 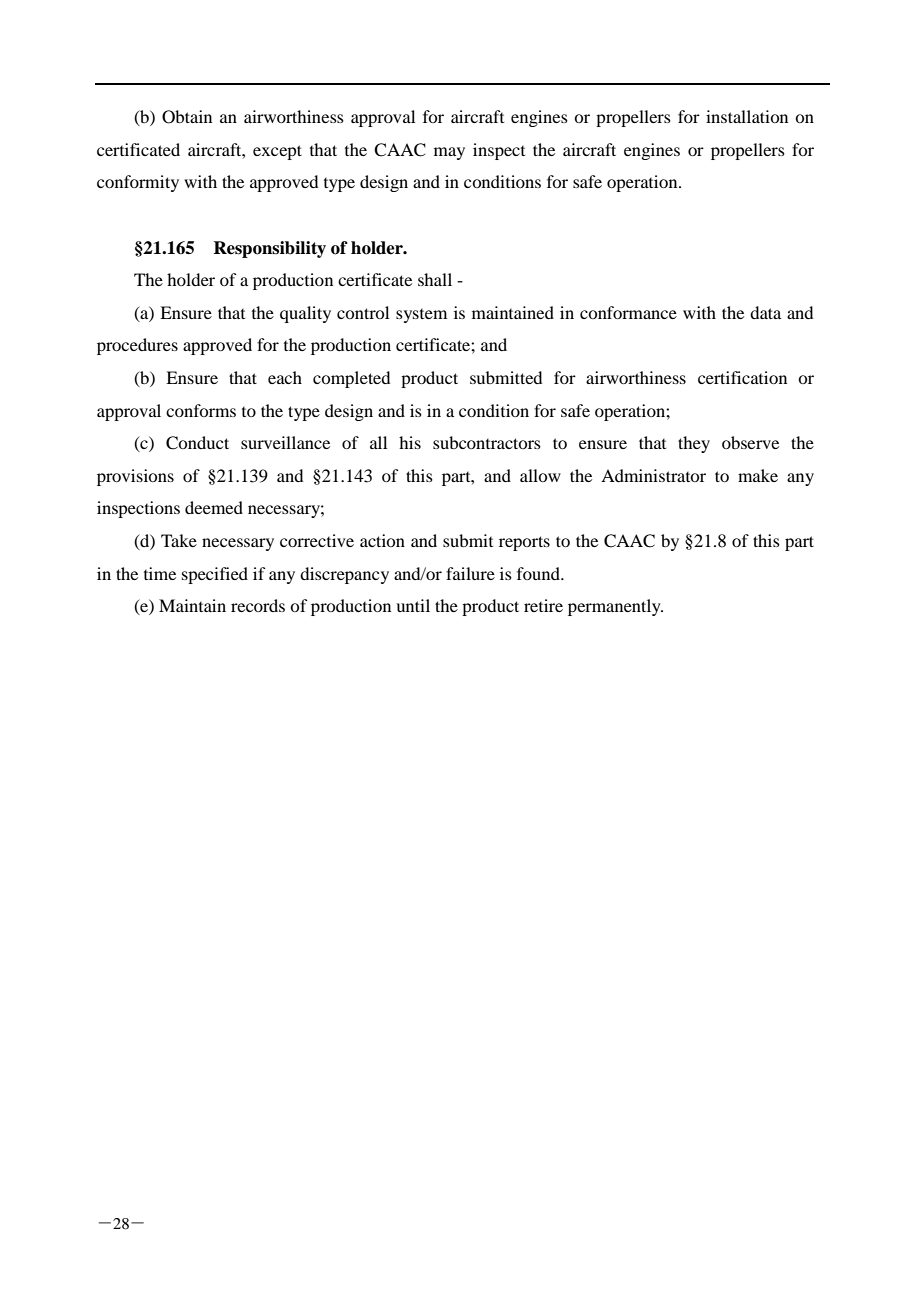 What do you see at coordinates (742, 377) in the screenshot?
I see `certification` at bounding box center [742, 377].
